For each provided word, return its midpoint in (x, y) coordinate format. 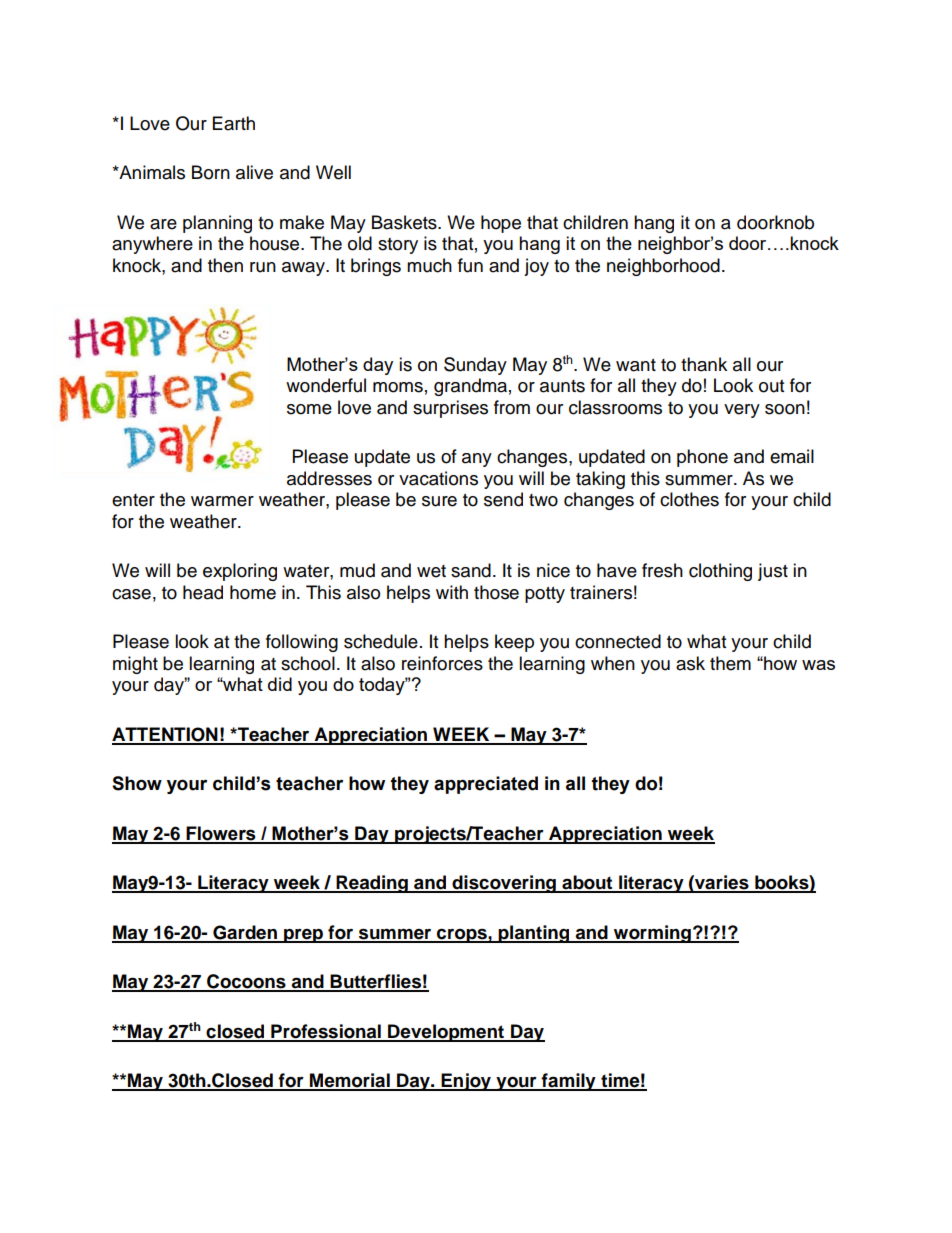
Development (446, 1033)
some (309, 409)
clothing (720, 572)
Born (211, 172)
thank (704, 364)
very (742, 411)
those (496, 592)
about (587, 883)
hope (501, 224)
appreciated (486, 785)
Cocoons (246, 982)
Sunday (475, 366)
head (203, 592)
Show (137, 783)
